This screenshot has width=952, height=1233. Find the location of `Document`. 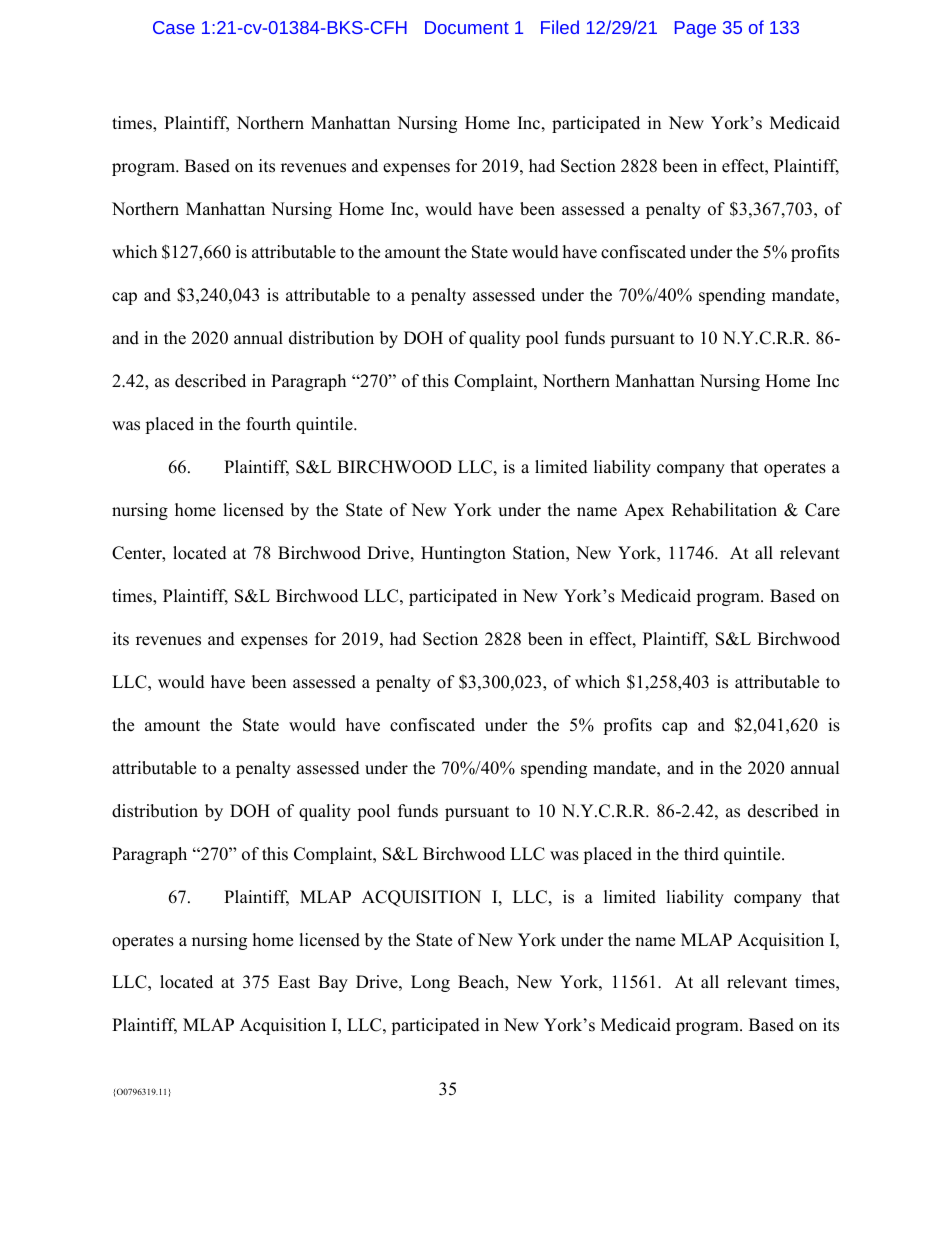

Document is located at coordinates (467, 27).
